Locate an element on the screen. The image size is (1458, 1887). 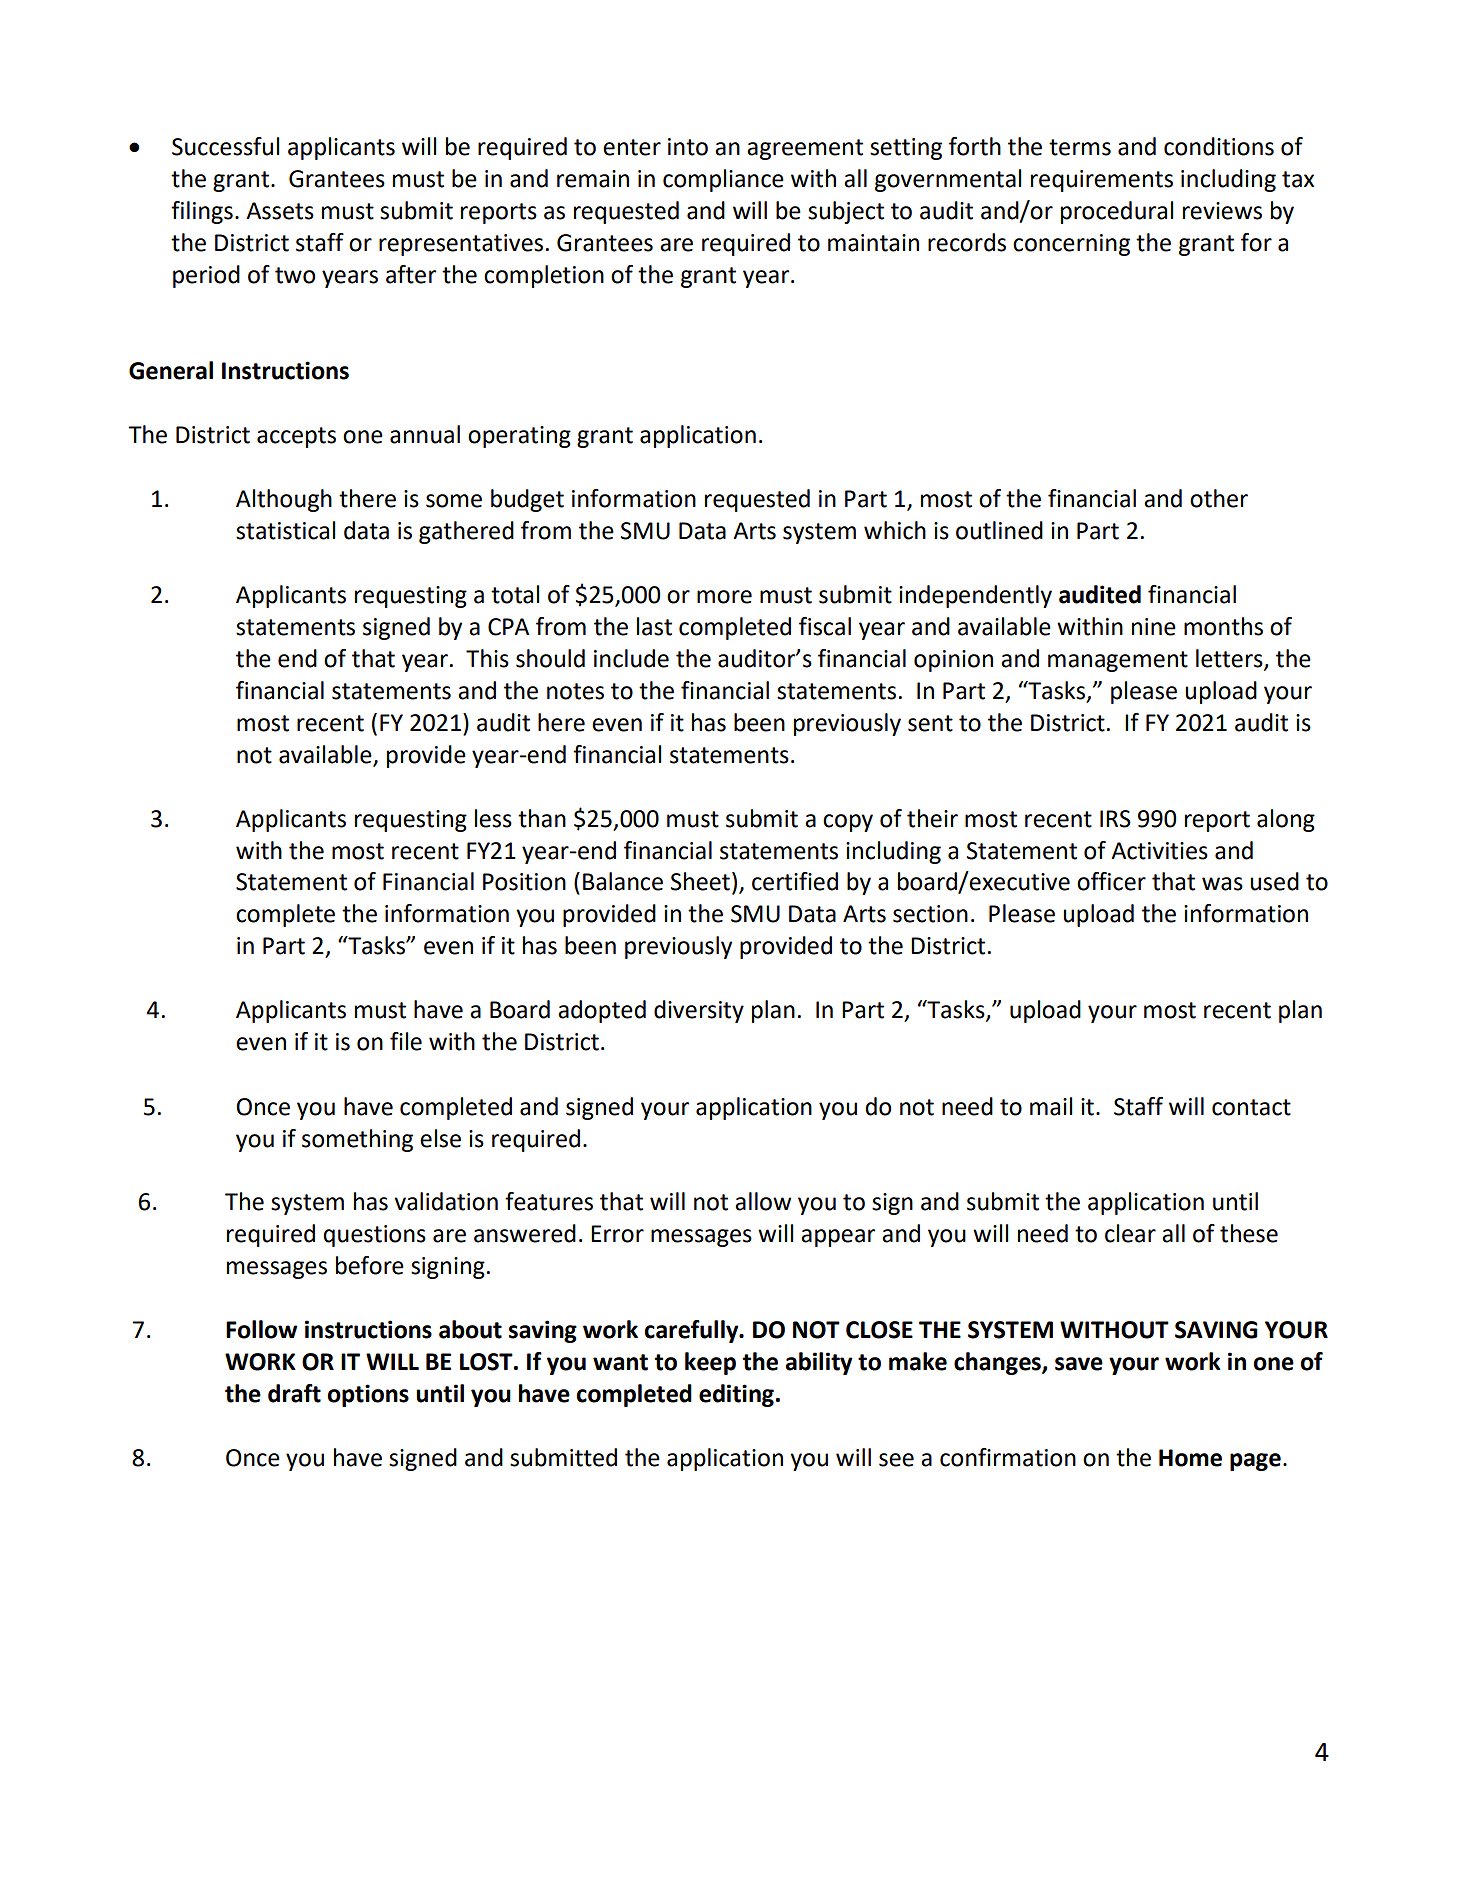
contact is located at coordinates (1251, 1107).
